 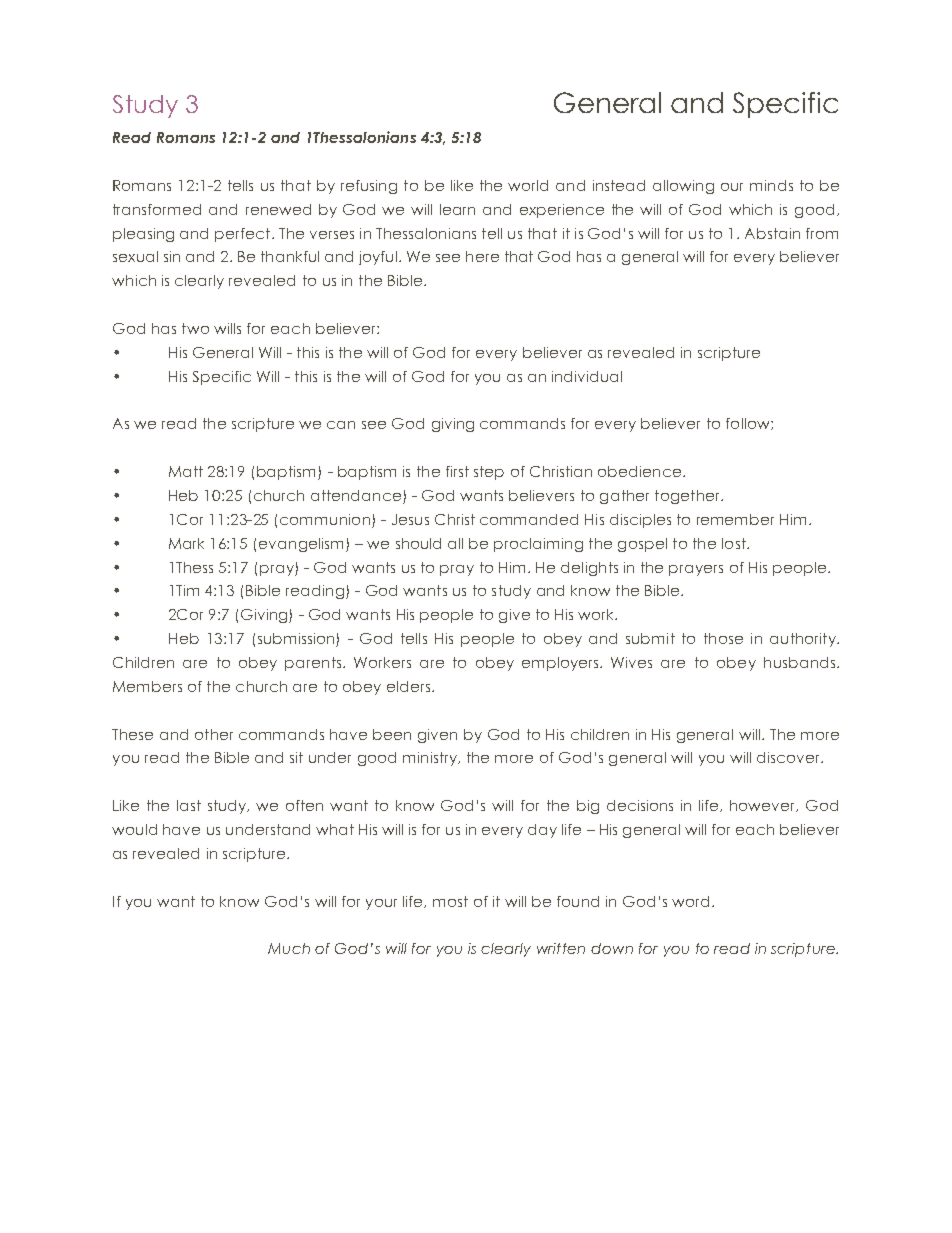 What do you see at coordinates (749, 424) in the document?
I see `follow` at bounding box center [749, 424].
